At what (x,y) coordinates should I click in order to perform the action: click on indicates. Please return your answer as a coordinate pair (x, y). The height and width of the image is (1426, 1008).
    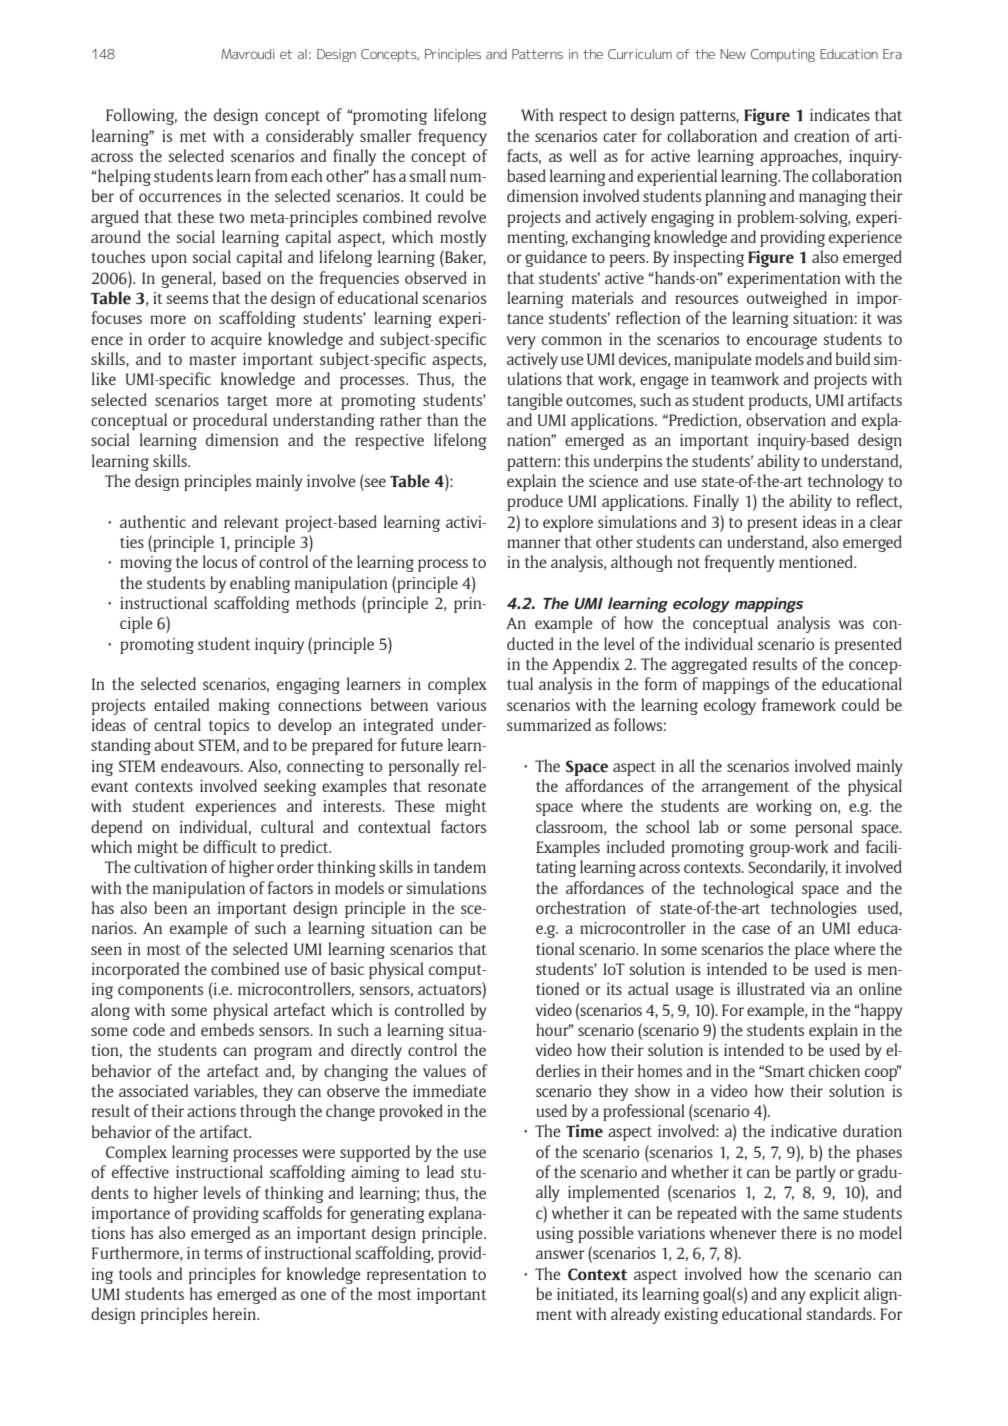
    Looking at the image, I should click on (840, 114).
